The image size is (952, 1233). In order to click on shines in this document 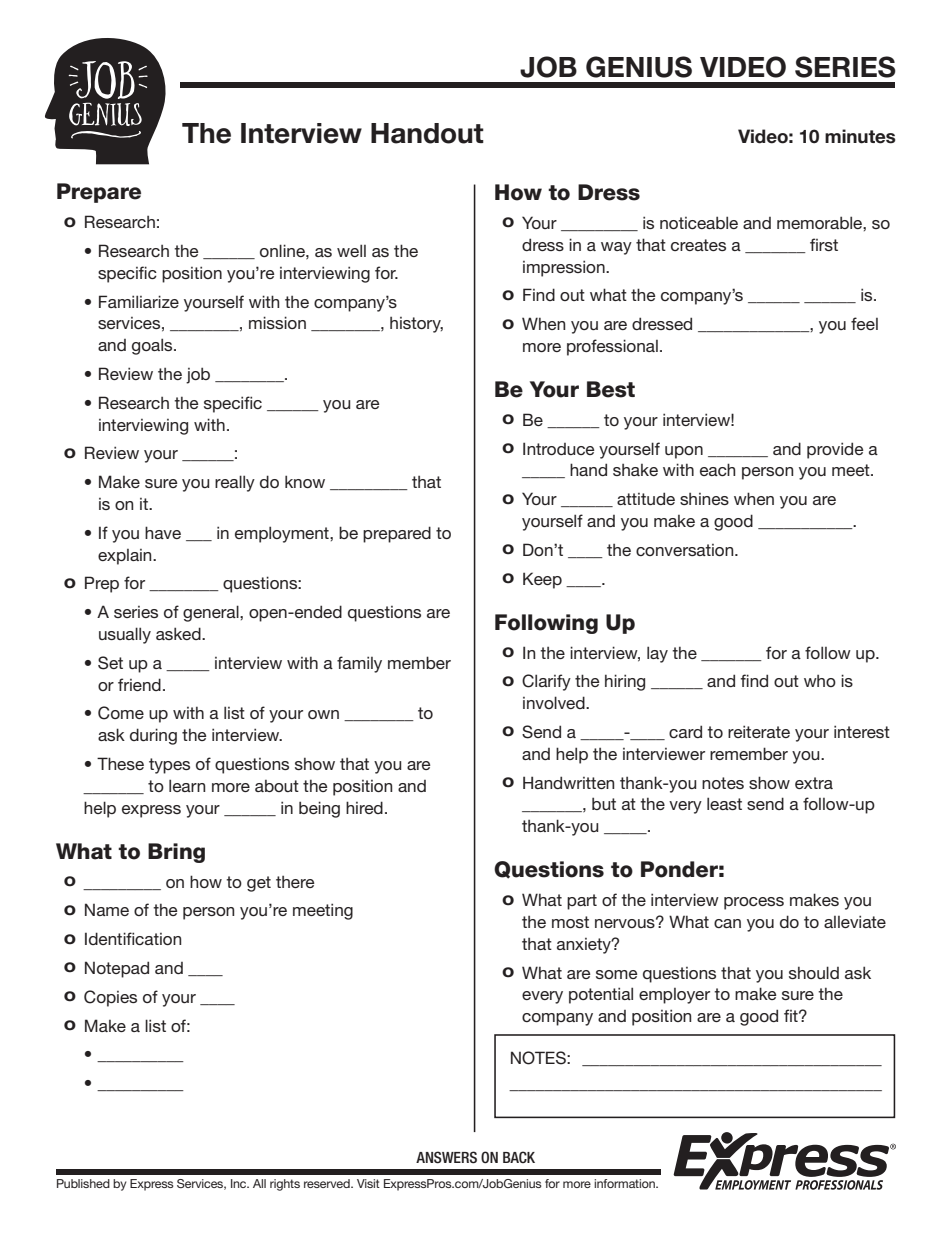, I will do `click(704, 499)`.
